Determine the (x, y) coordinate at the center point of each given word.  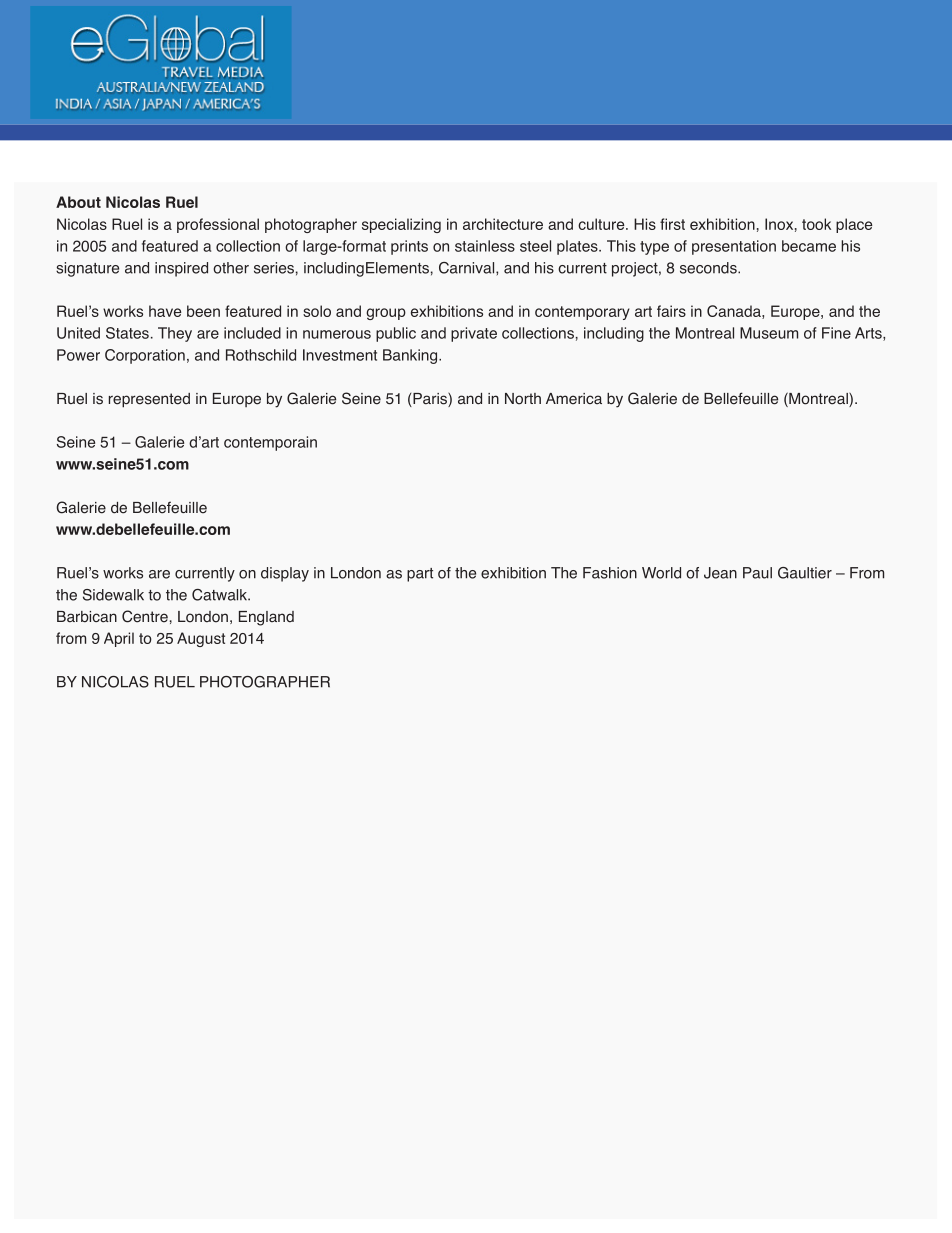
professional (218, 225)
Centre (145, 616)
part (420, 575)
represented (149, 400)
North (523, 399)
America (574, 399)
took (816, 224)
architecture (503, 224)
